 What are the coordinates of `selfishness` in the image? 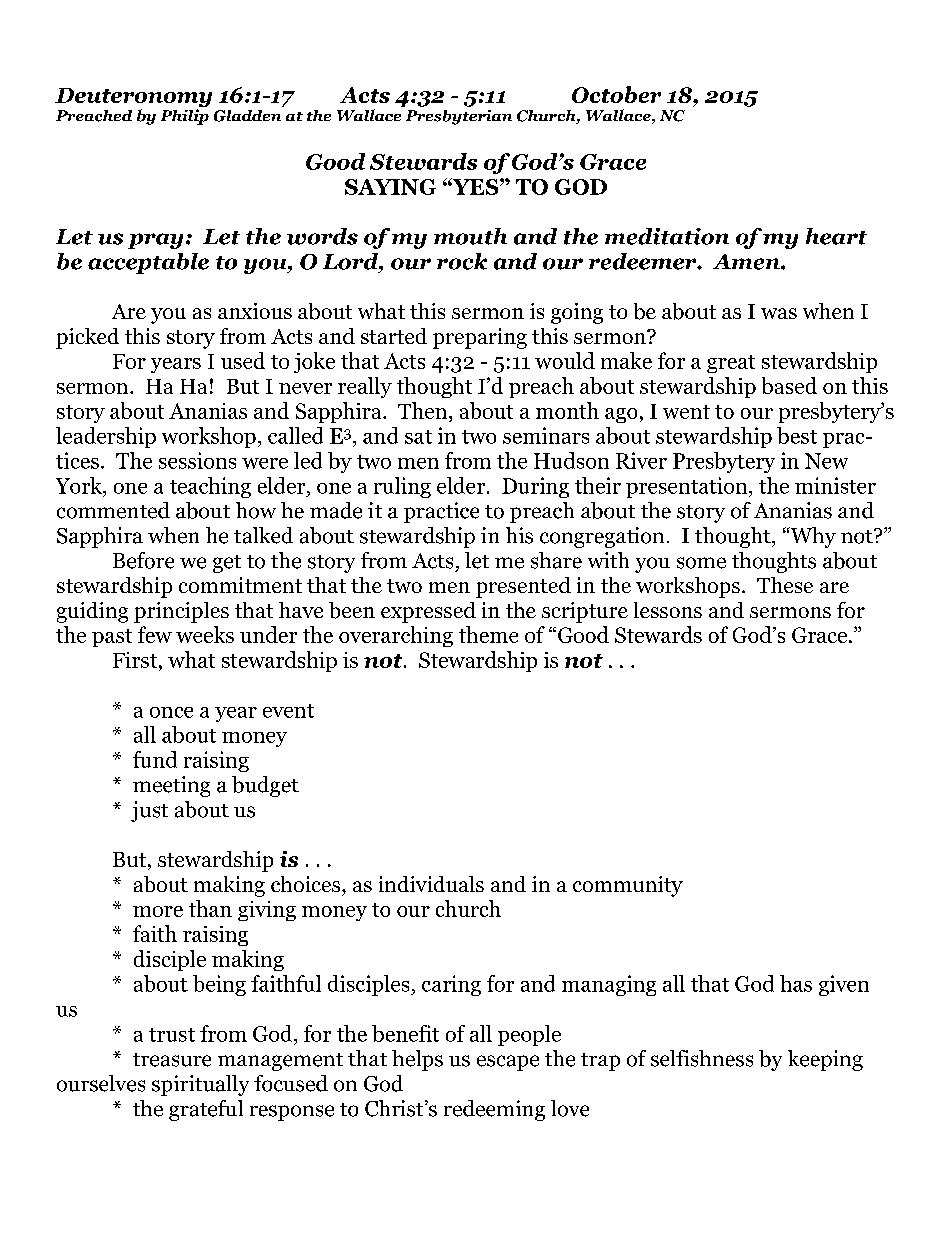 It's located at (702, 1058).
